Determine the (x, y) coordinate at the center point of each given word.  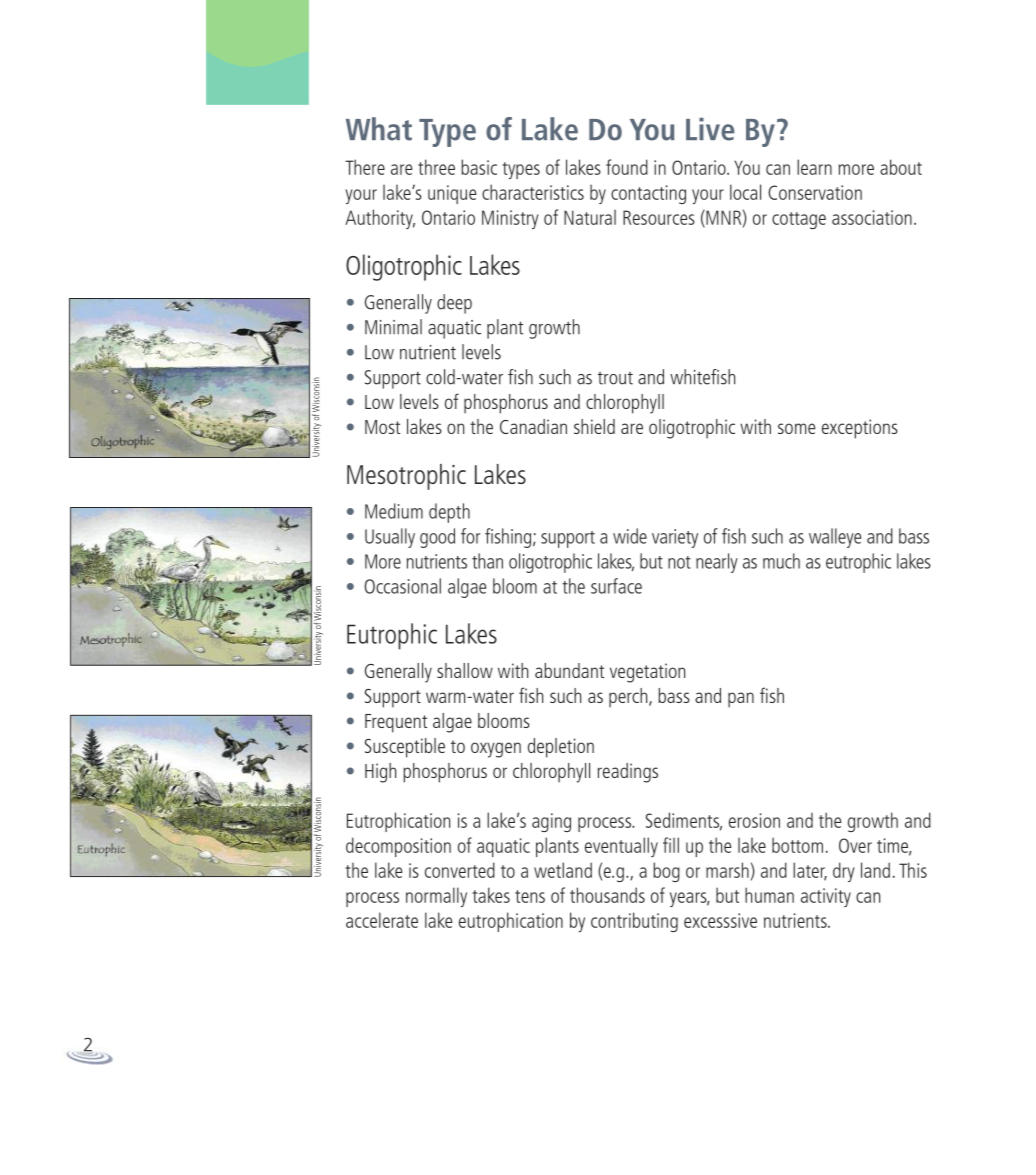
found (627, 167)
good (437, 538)
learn (814, 167)
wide (630, 536)
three (436, 167)
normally (436, 897)
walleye (835, 538)
